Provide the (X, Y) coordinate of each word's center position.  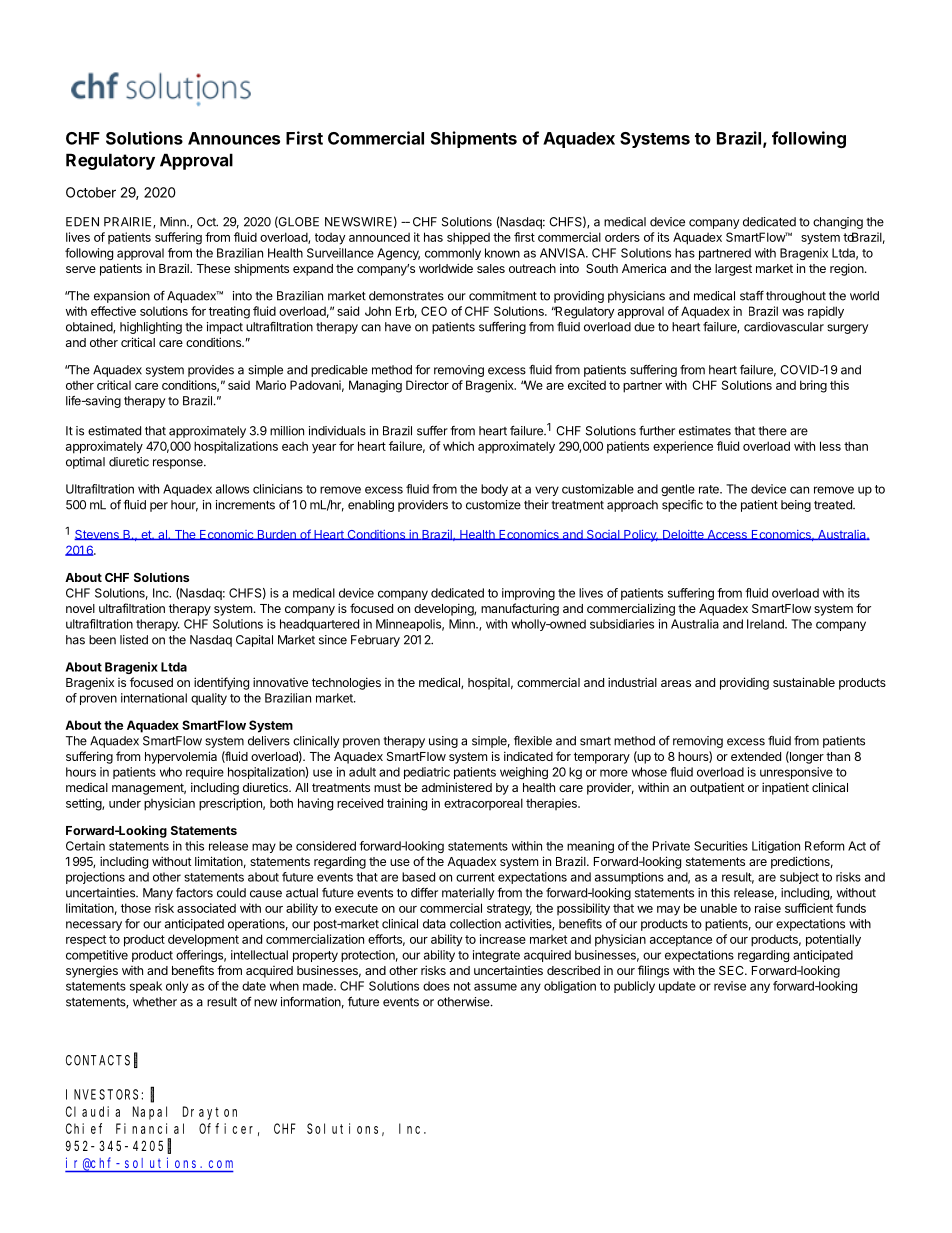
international (154, 698)
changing (838, 223)
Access (727, 535)
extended (756, 756)
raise (768, 908)
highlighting (151, 328)
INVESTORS (102, 1094)
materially (468, 894)
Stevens (97, 535)
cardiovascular (784, 327)
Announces (234, 138)
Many (158, 894)
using (443, 742)
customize (493, 505)
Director (427, 385)
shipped (468, 238)
